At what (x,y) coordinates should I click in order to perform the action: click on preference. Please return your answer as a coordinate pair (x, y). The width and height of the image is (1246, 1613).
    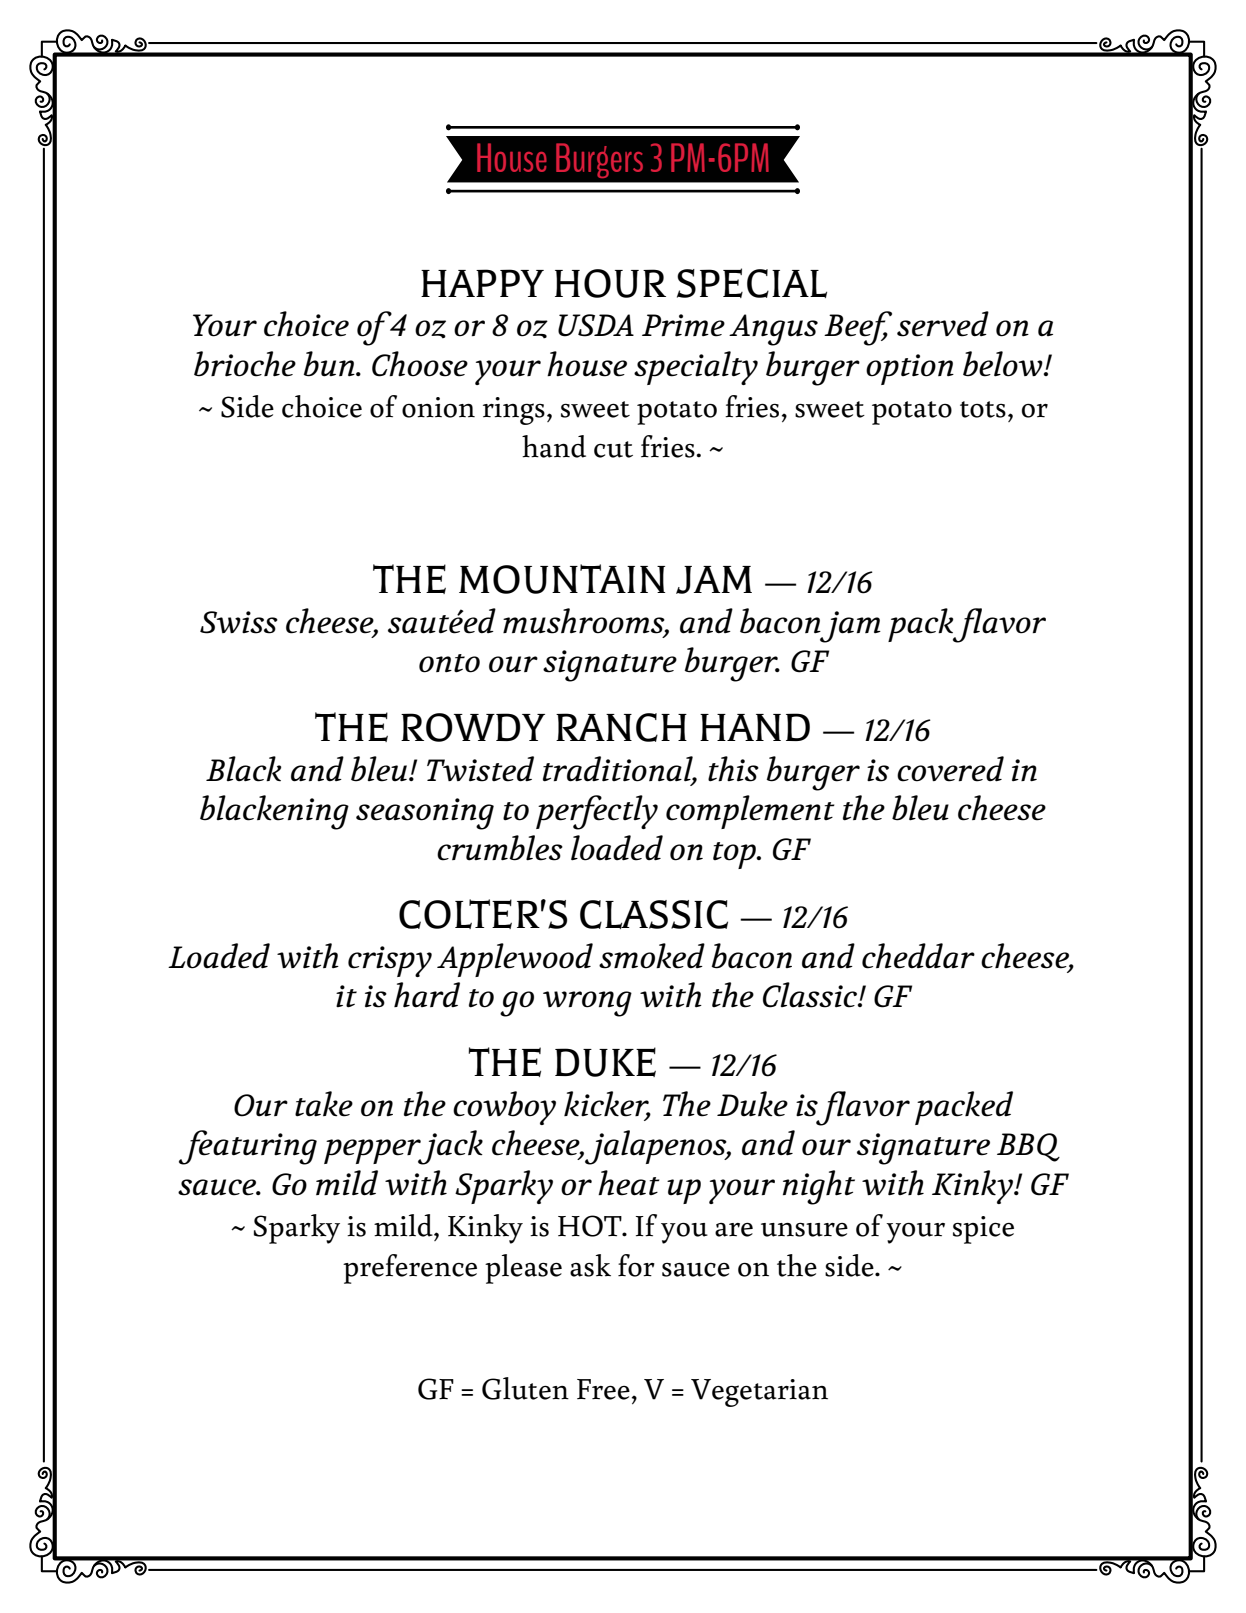
    Looking at the image, I should click on (410, 1269).
